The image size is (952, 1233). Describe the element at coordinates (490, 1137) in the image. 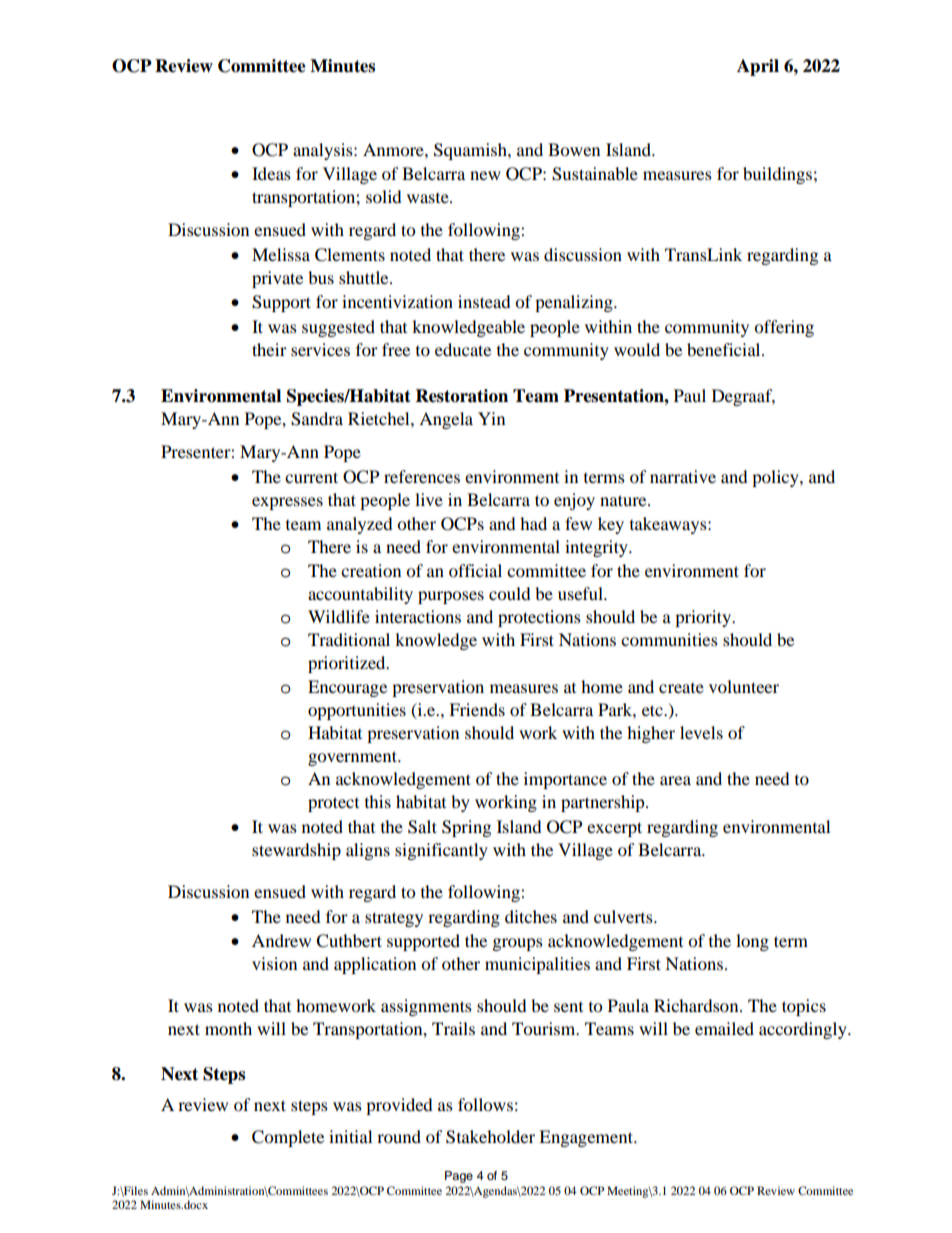

I see `Stakeholder` at that location.
